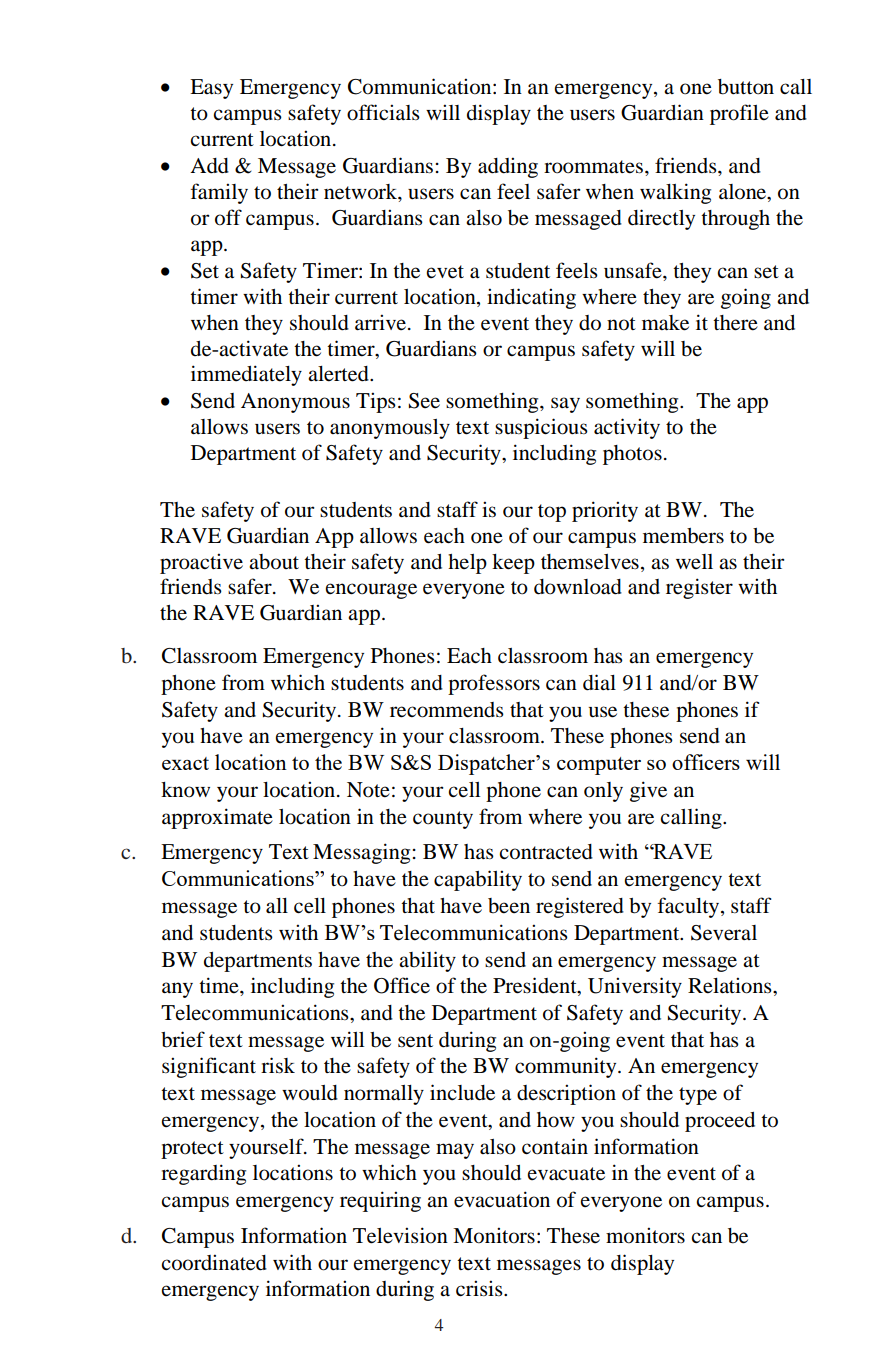  Describe the element at coordinates (274, 562) in the screenshot. I see `about` at that location.
